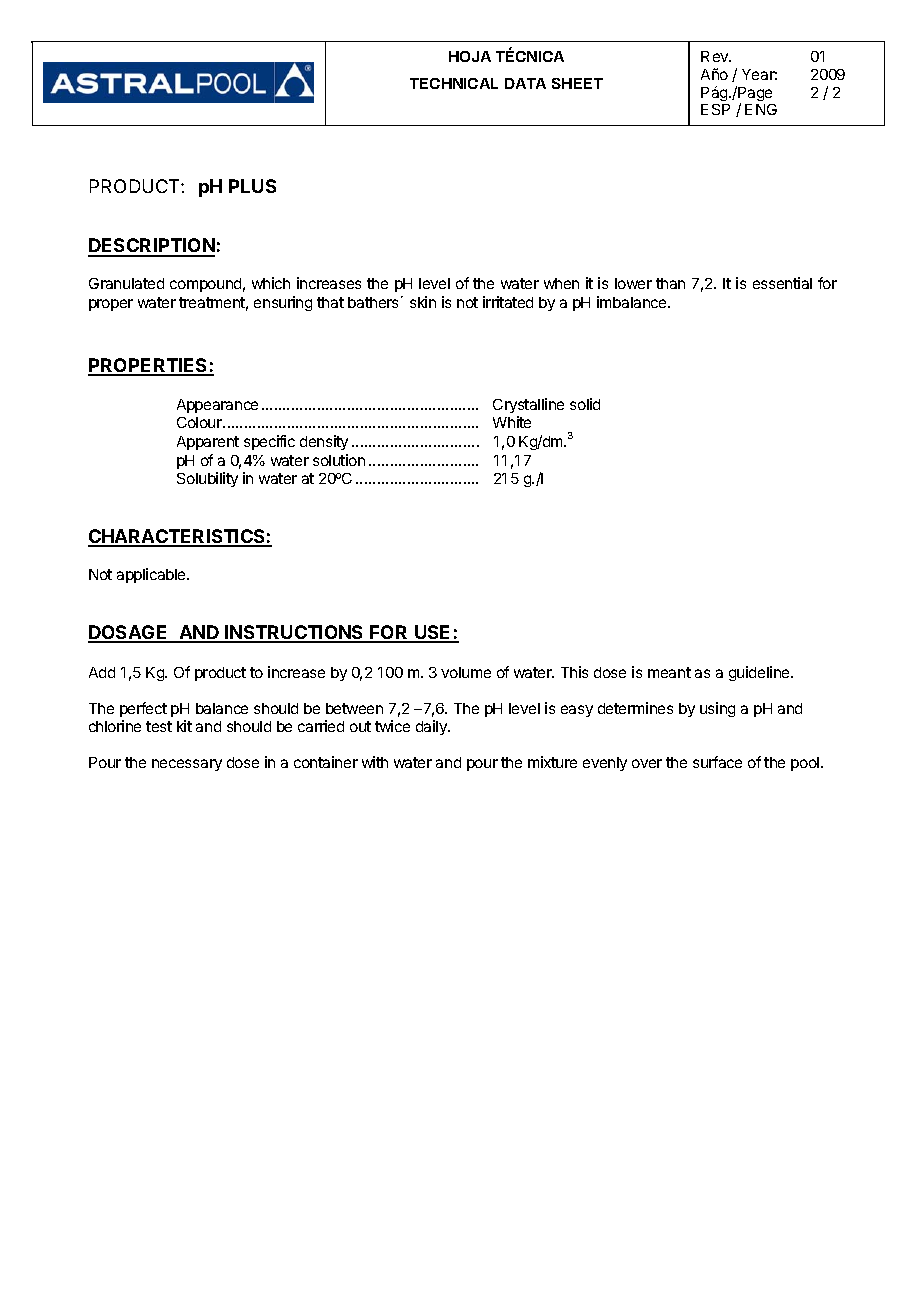 This screenshot has height=1308, width=924. Describe the element at coordinates (585, 404) in the screenshot. I see `solid` at that location.
